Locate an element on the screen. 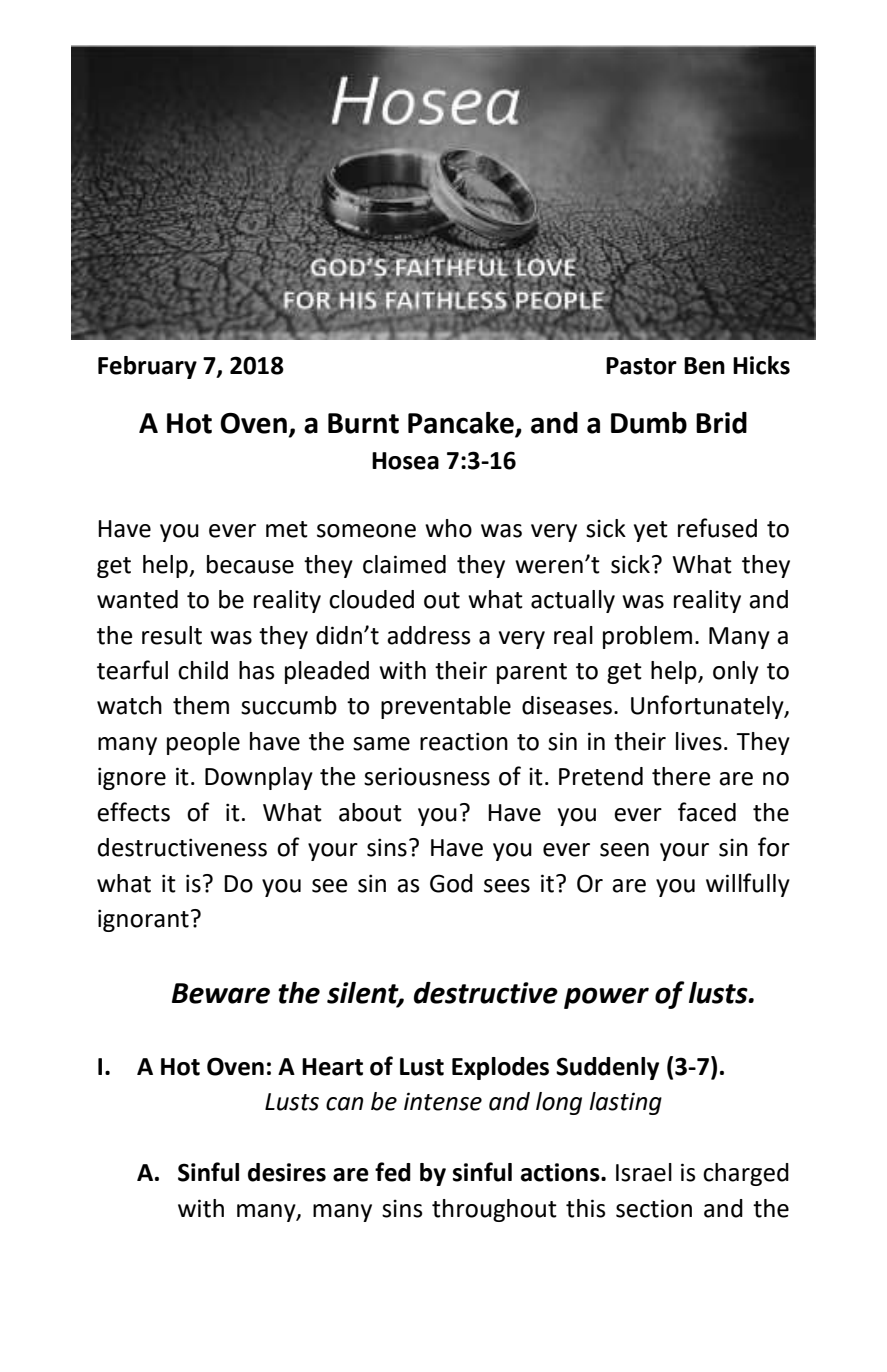  February is located at coordinates (147, 367).
